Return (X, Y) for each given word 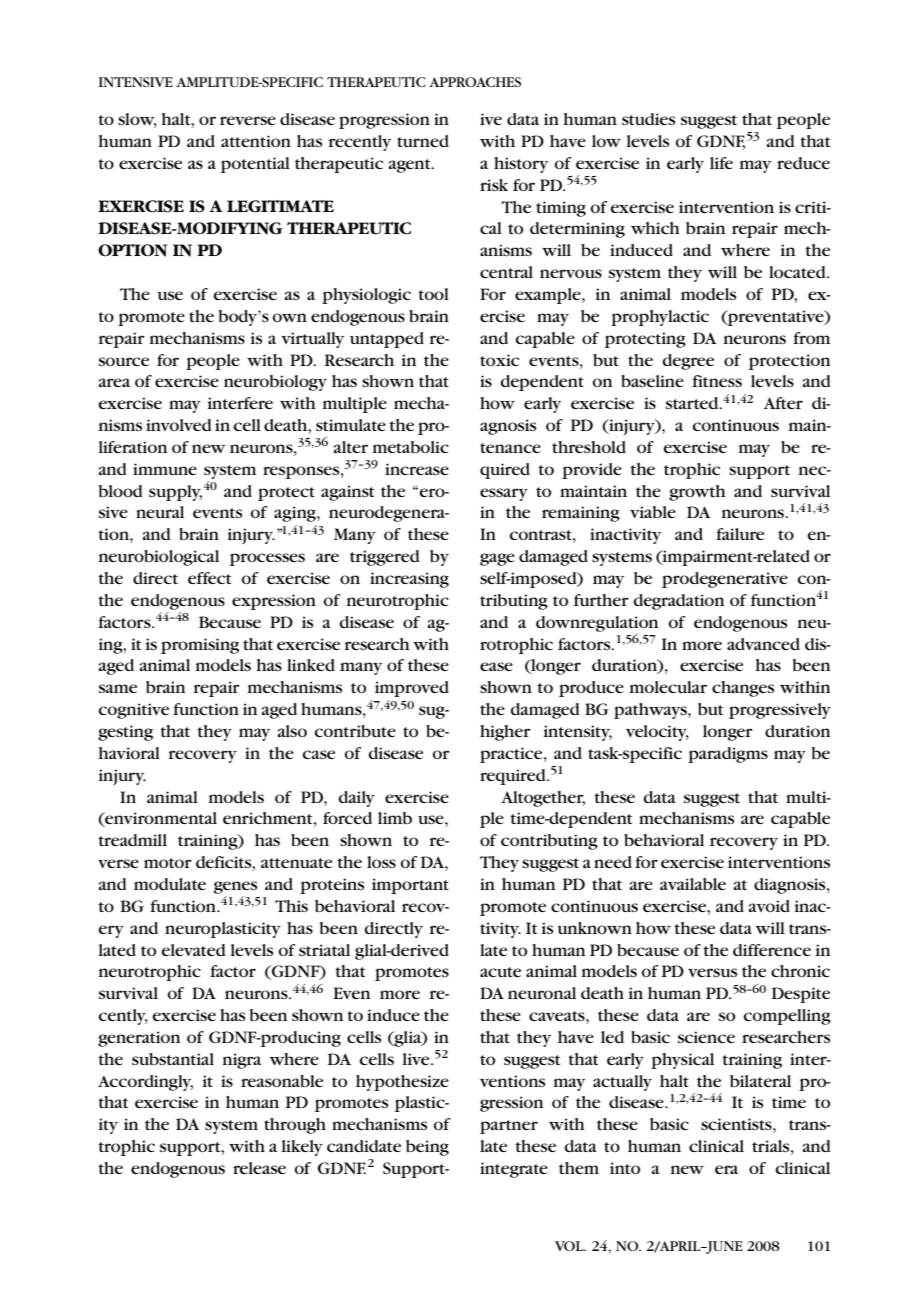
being (427, 1148)
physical (682, 1061)
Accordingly (145, 1083)
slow (137, 120)
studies (648, 119)
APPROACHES (475, 82)
